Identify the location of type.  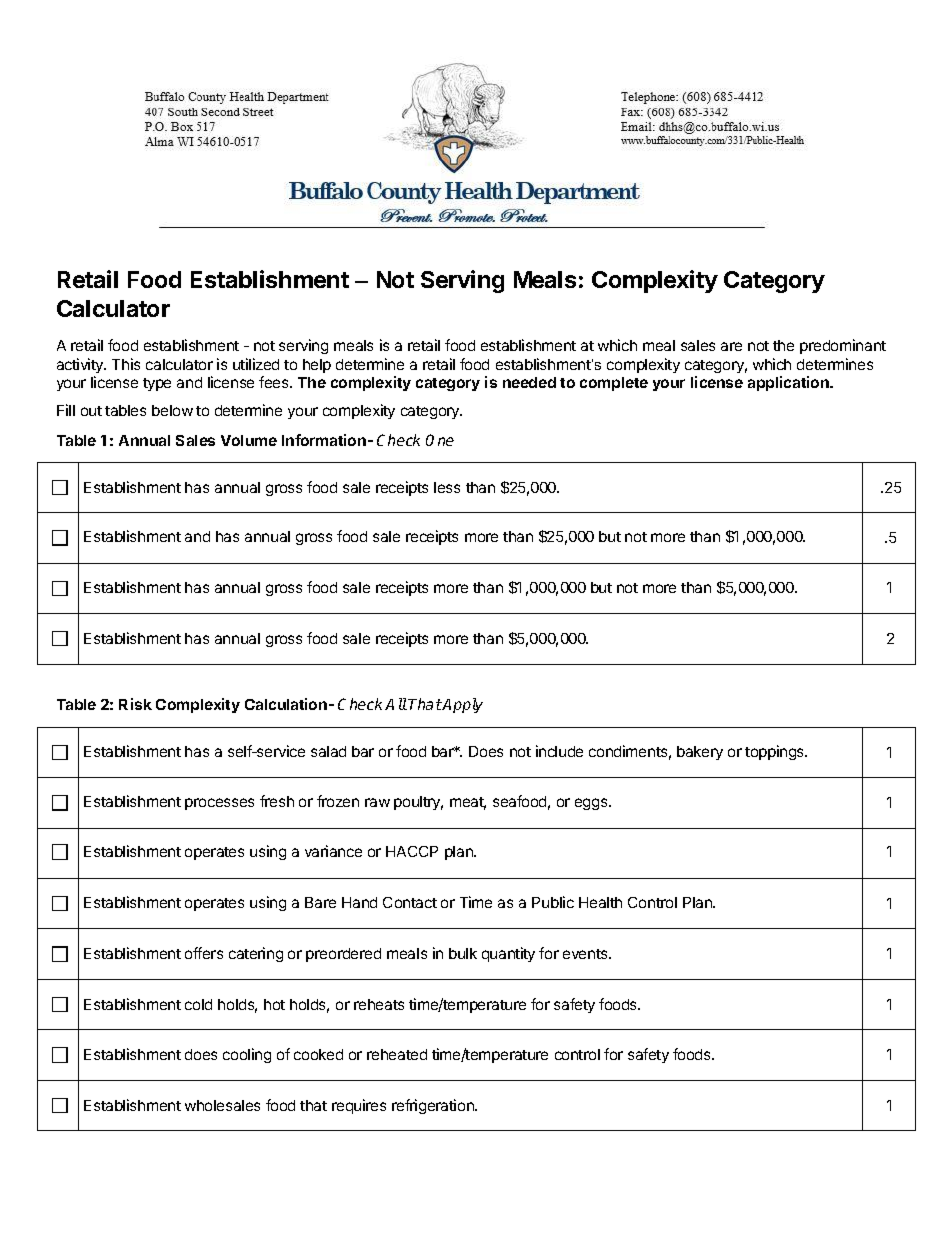
(157, 384).
